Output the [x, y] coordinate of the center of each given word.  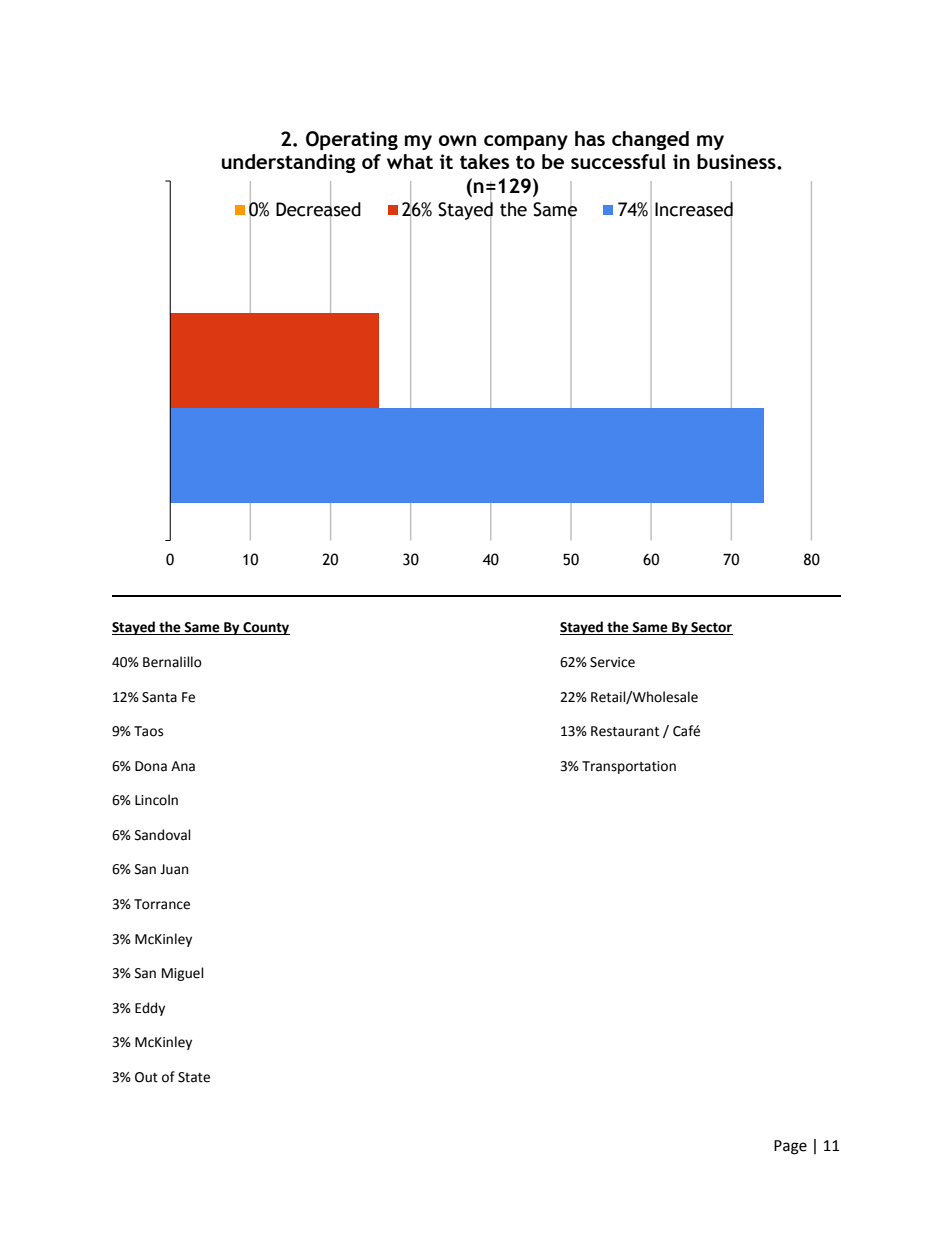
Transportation [629, 767]
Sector [711, 628]
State [194, 1077]
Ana [183, 766]
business [737, 161]
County [265, 628]
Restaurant [625, 731]
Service [612, 662]
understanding [289, 163]
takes [484, 161]
